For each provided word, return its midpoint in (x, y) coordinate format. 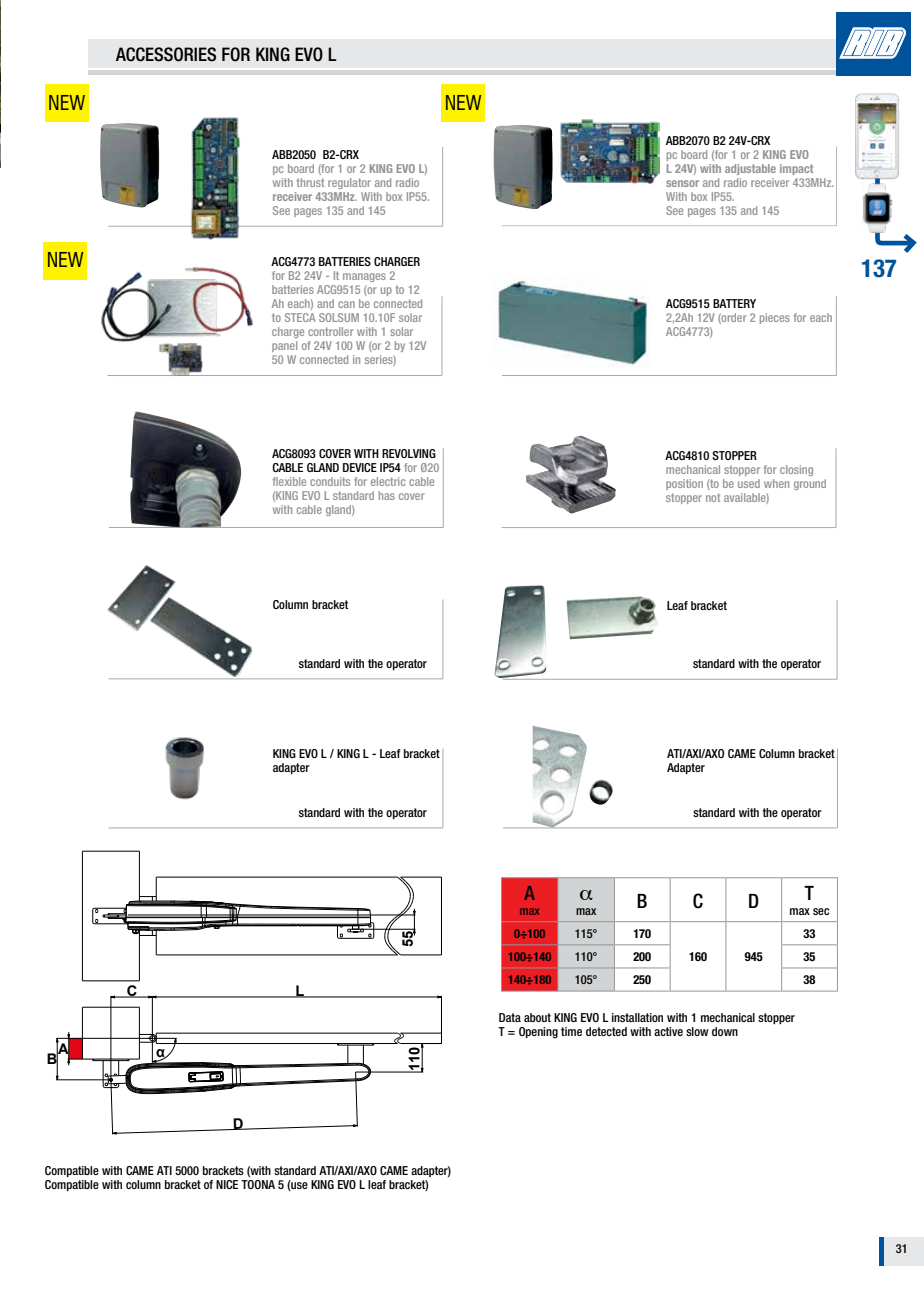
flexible (289, 481)
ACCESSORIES (166, 54)
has (387, 495)
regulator (349, 183)
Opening (538, 1033)
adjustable (750, 169)
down (725, 1031)
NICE (227, 1184)
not (713, 497)
